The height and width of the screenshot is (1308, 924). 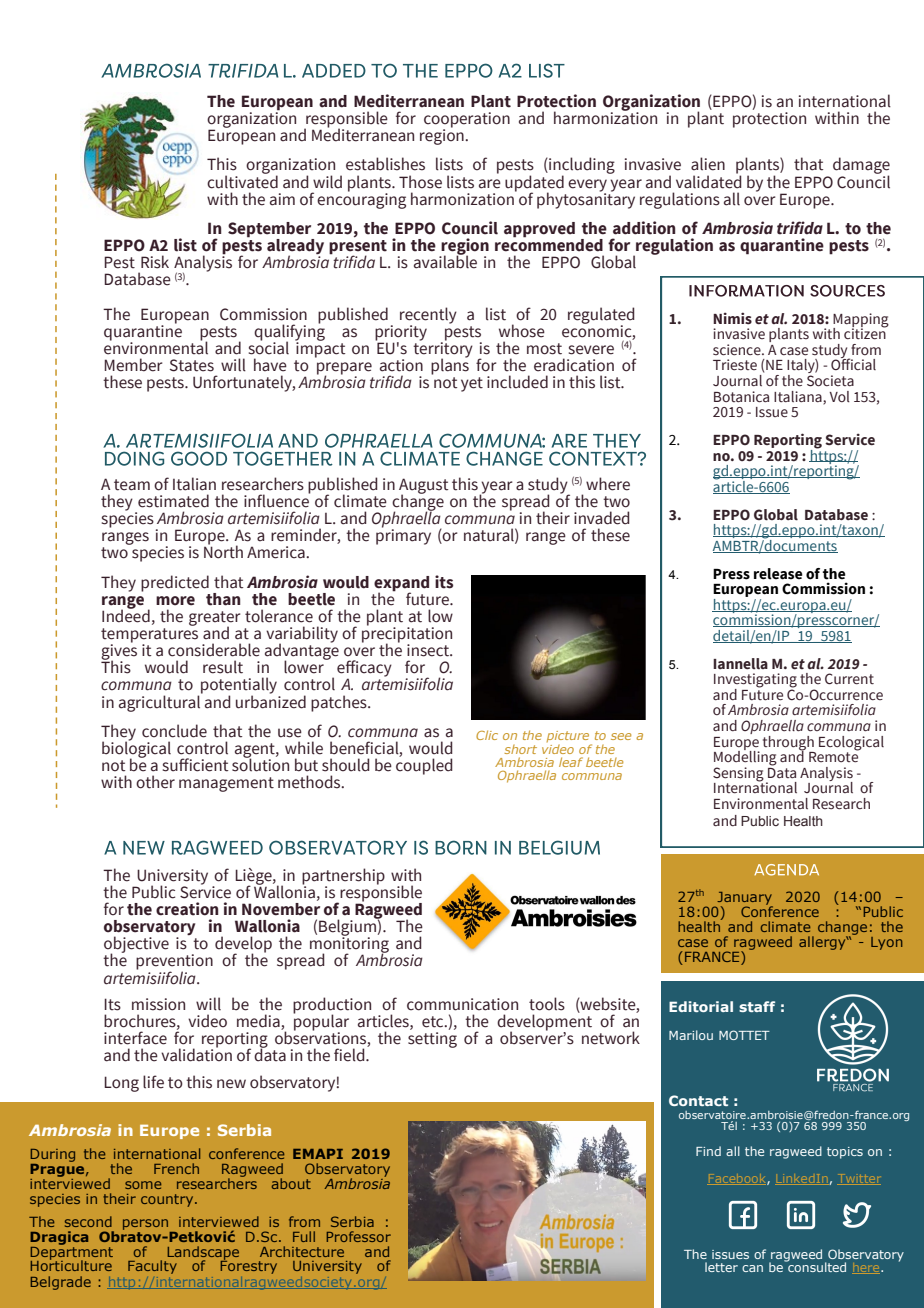 What do you see at coordinates (359, 1236) in the screenshot?
I see `Professor` at bounding box center [359, 1236].
